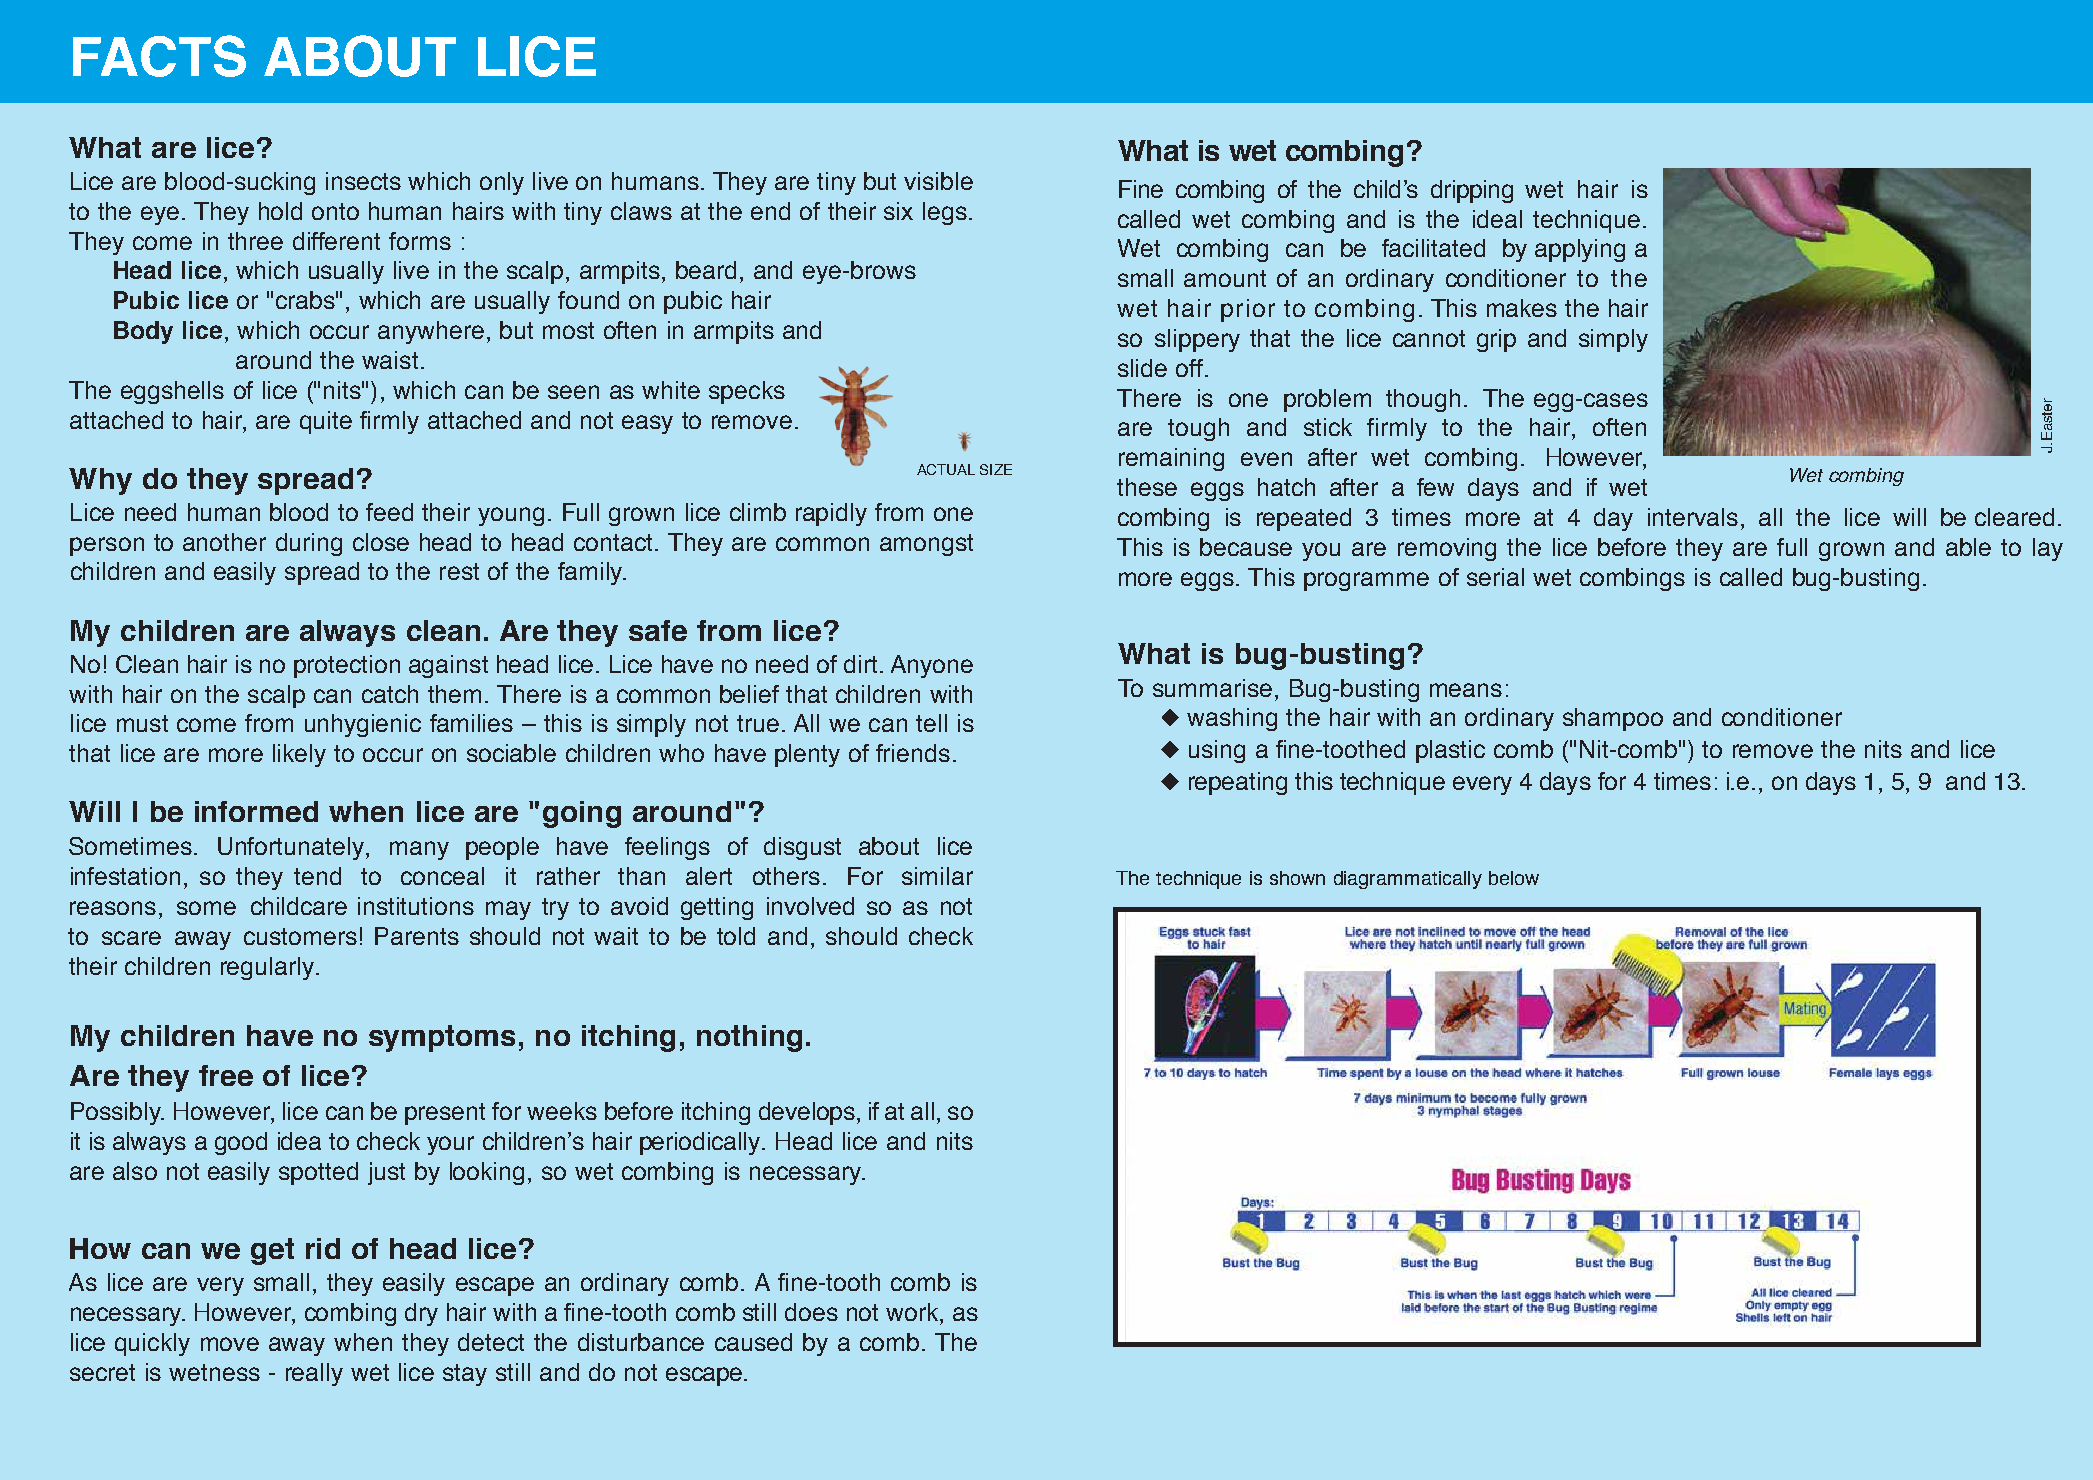 The width and height of the screenshot is (2093, 1480). I want to click on dripping, so click(1472, 191).
